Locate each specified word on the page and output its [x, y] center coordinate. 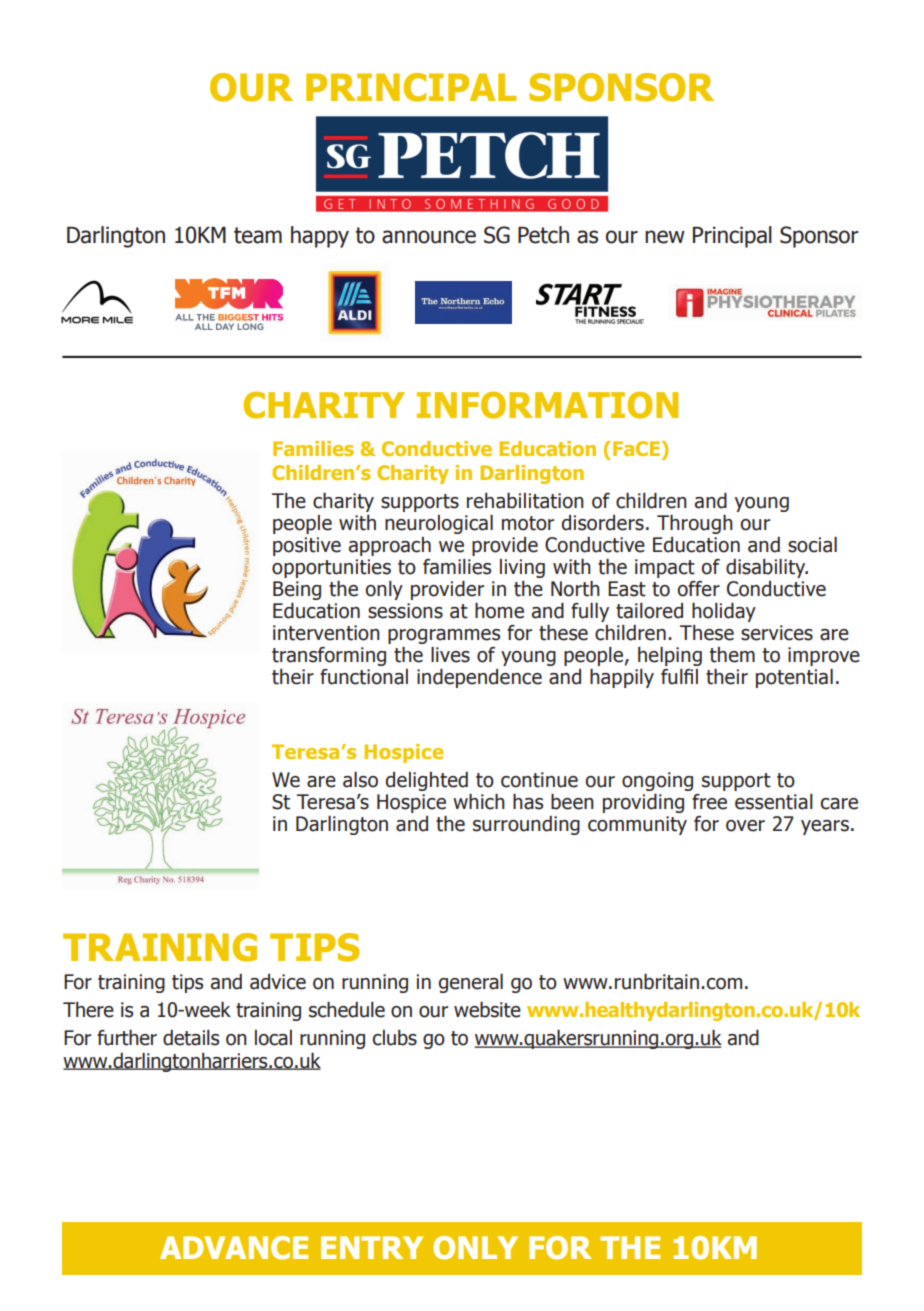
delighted [427, 781]
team [258, 235]
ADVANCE [234, 1248]
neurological [439, 524]
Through [695, 524]
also [360, 780]
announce [429, 237]
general [471, 983]
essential [774, 802]
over [745, 826]
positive [307, 546]
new [665, 237]
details [191, 1038]
